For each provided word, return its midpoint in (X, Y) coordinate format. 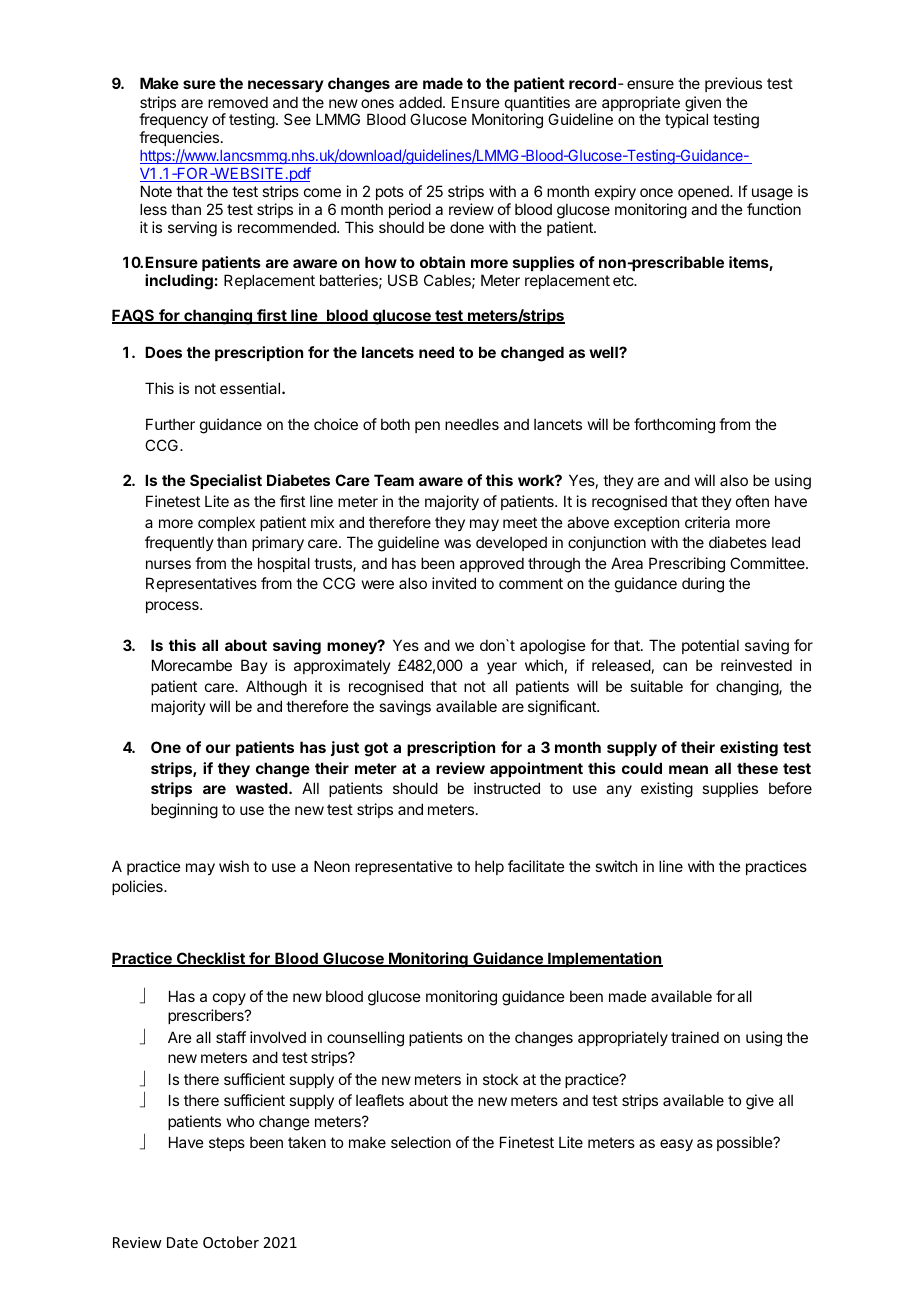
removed (238, 102)
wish (234, 866)
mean (688, 769)
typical (686, 120)
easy (676, 1145)
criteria (707, 522)
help (489, 867)
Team (394, 480)
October (231, 1242)
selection (421, 1142)
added (421, 102)
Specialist (226, 481)
